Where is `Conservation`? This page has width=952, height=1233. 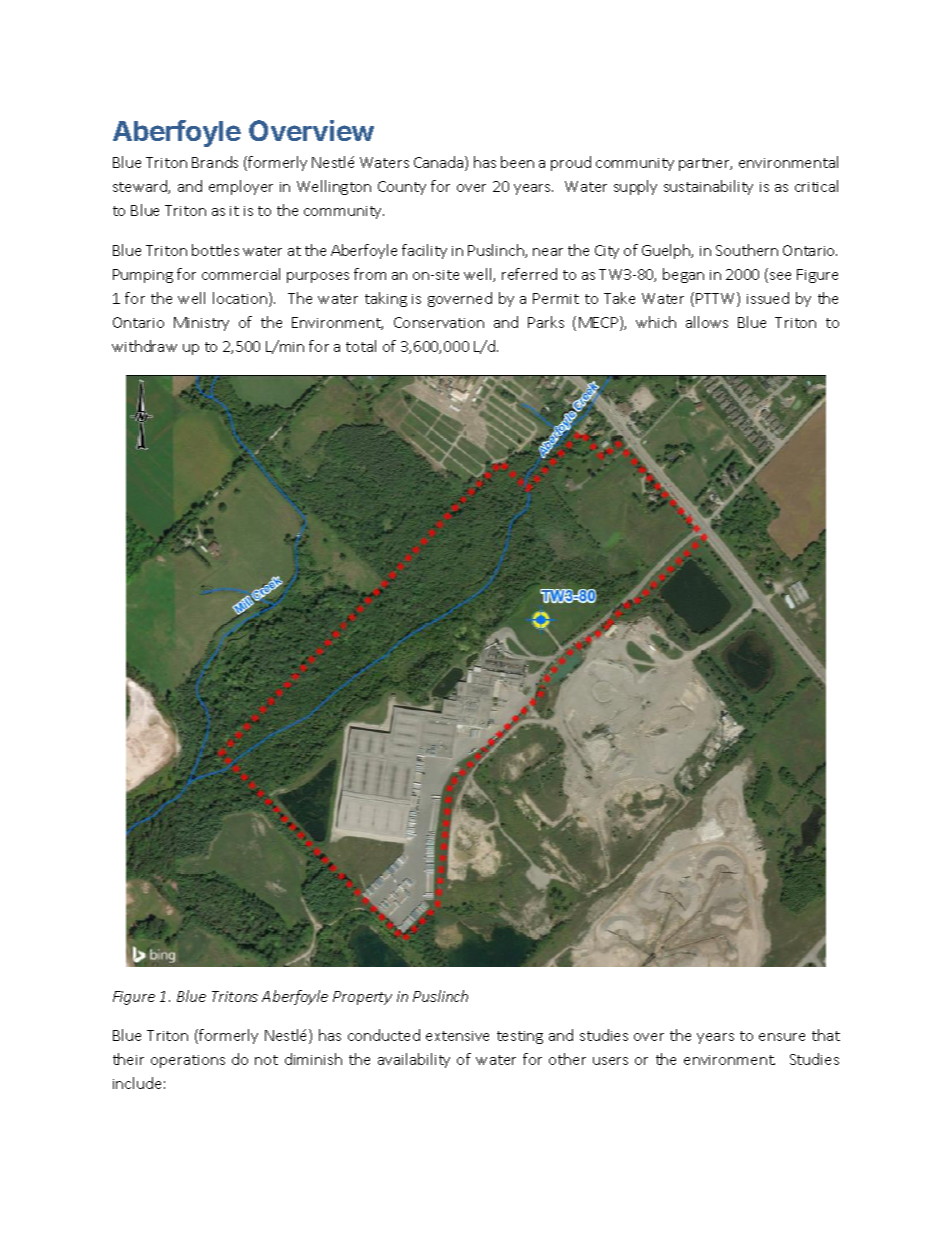 Conservation is located at coordinates (439, 322).
